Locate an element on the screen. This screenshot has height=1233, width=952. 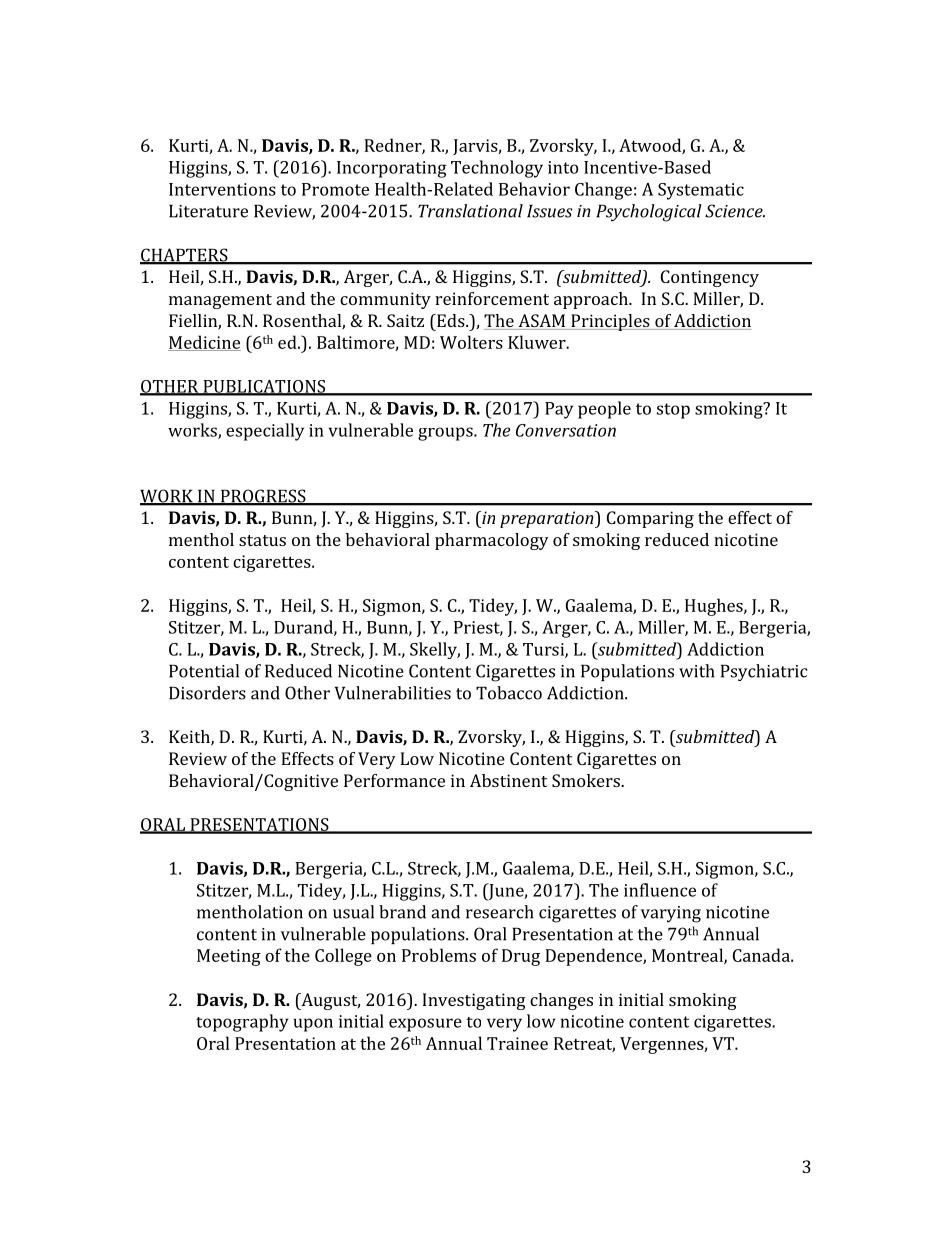
with is located at coordinates (697, 671).
